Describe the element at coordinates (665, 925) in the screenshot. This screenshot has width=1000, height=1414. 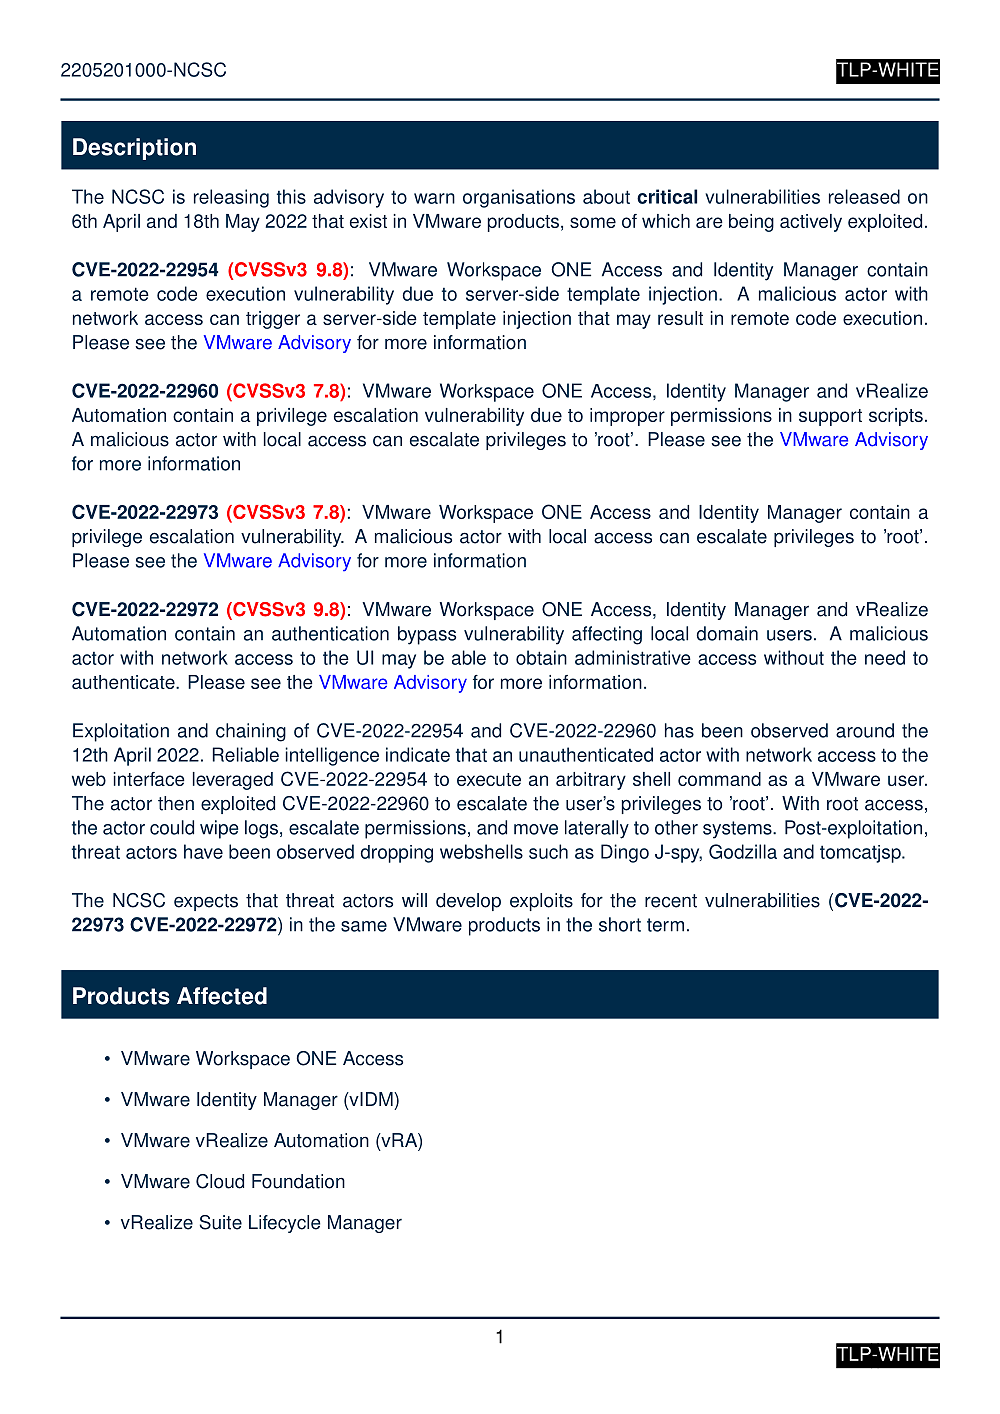
I see `term` at that location.
